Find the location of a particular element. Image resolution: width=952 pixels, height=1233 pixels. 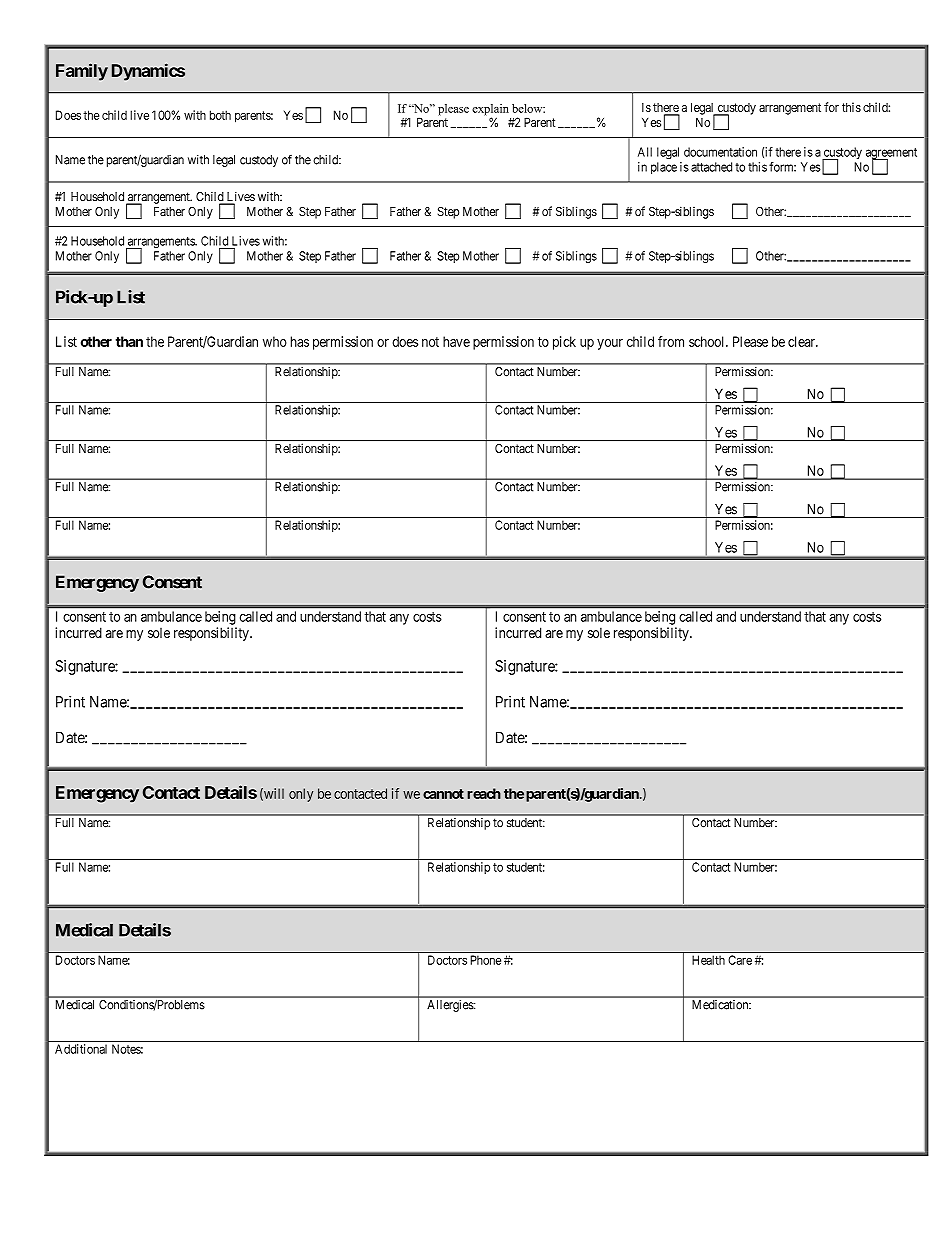

documentation is located at coordinates (720, 152).
